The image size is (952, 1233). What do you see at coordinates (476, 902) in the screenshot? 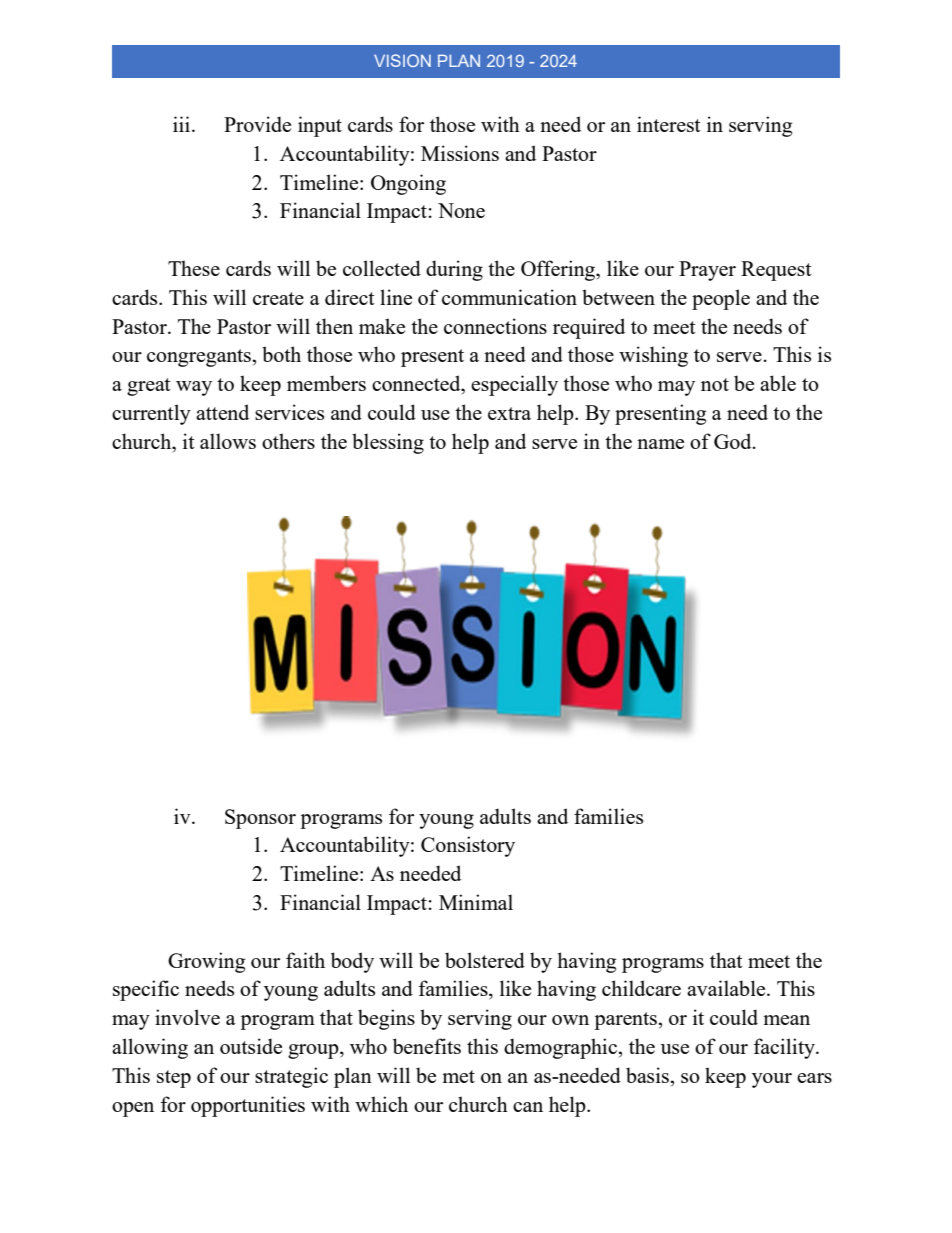
I see `Minimal` at bounding box center [476, 902].
